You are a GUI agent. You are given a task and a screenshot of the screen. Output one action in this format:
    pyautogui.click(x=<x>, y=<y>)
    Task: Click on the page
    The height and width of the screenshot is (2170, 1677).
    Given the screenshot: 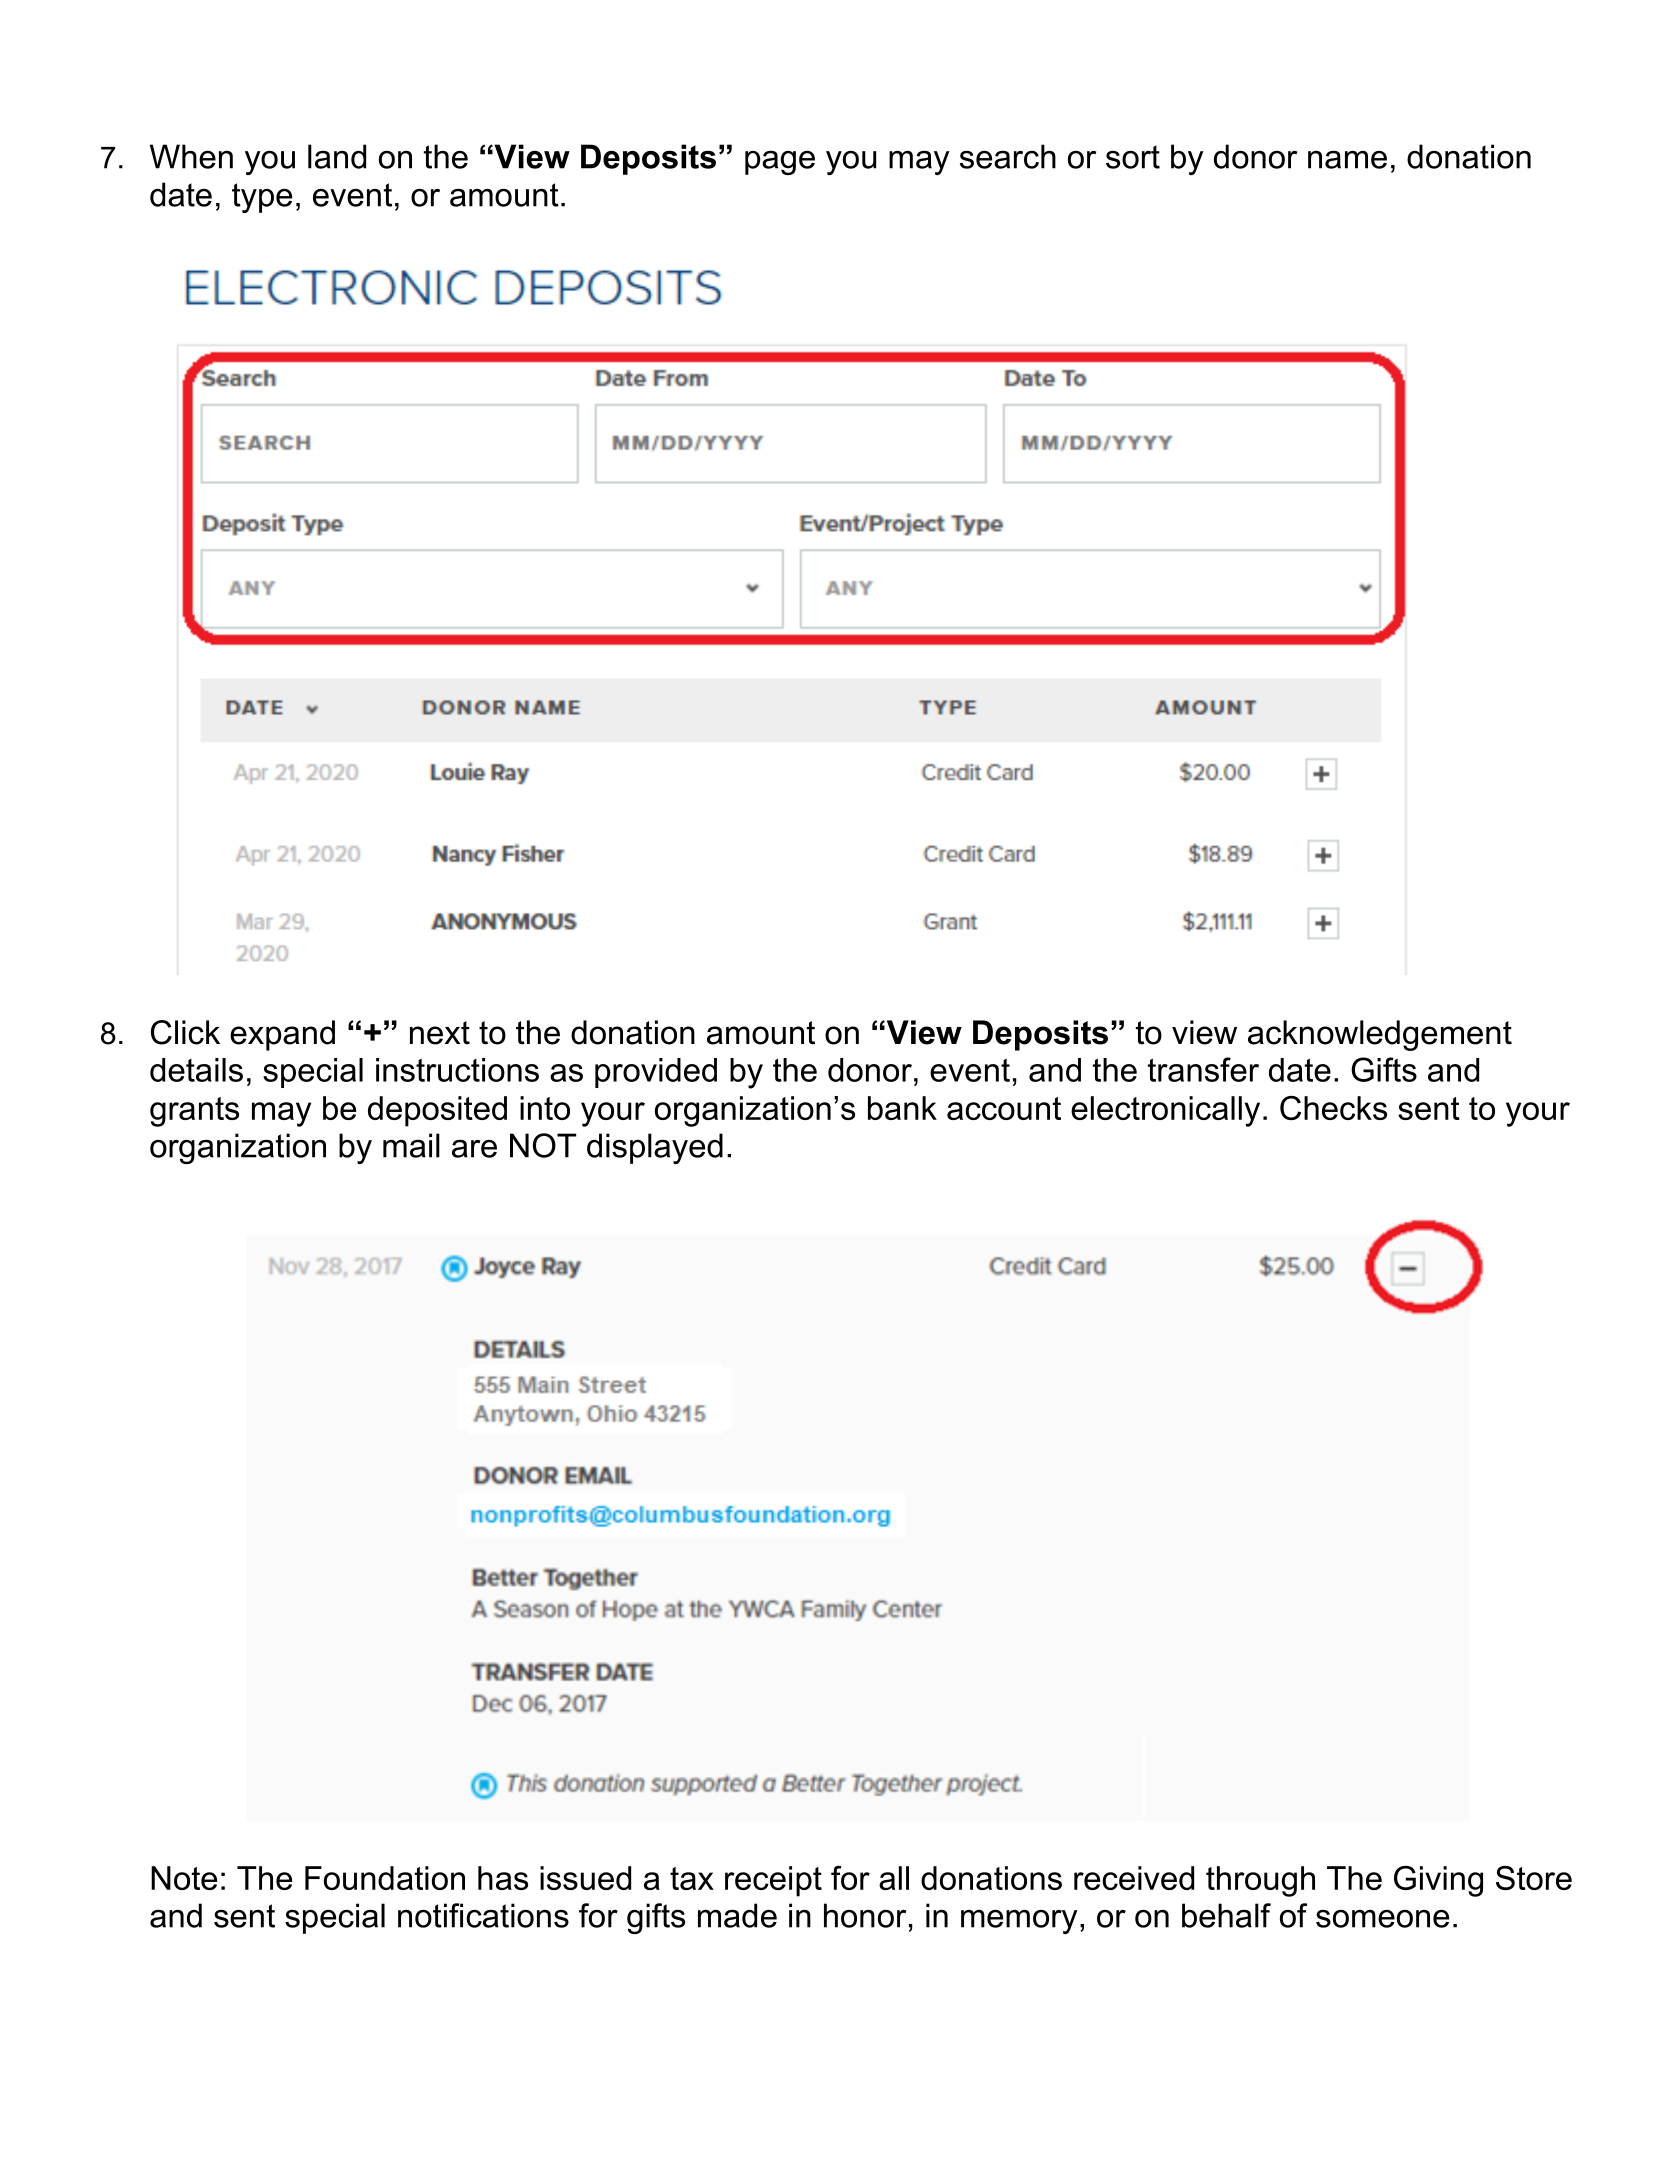 What is the action you would take?
    pyautogui.click(x=780, y=163)
